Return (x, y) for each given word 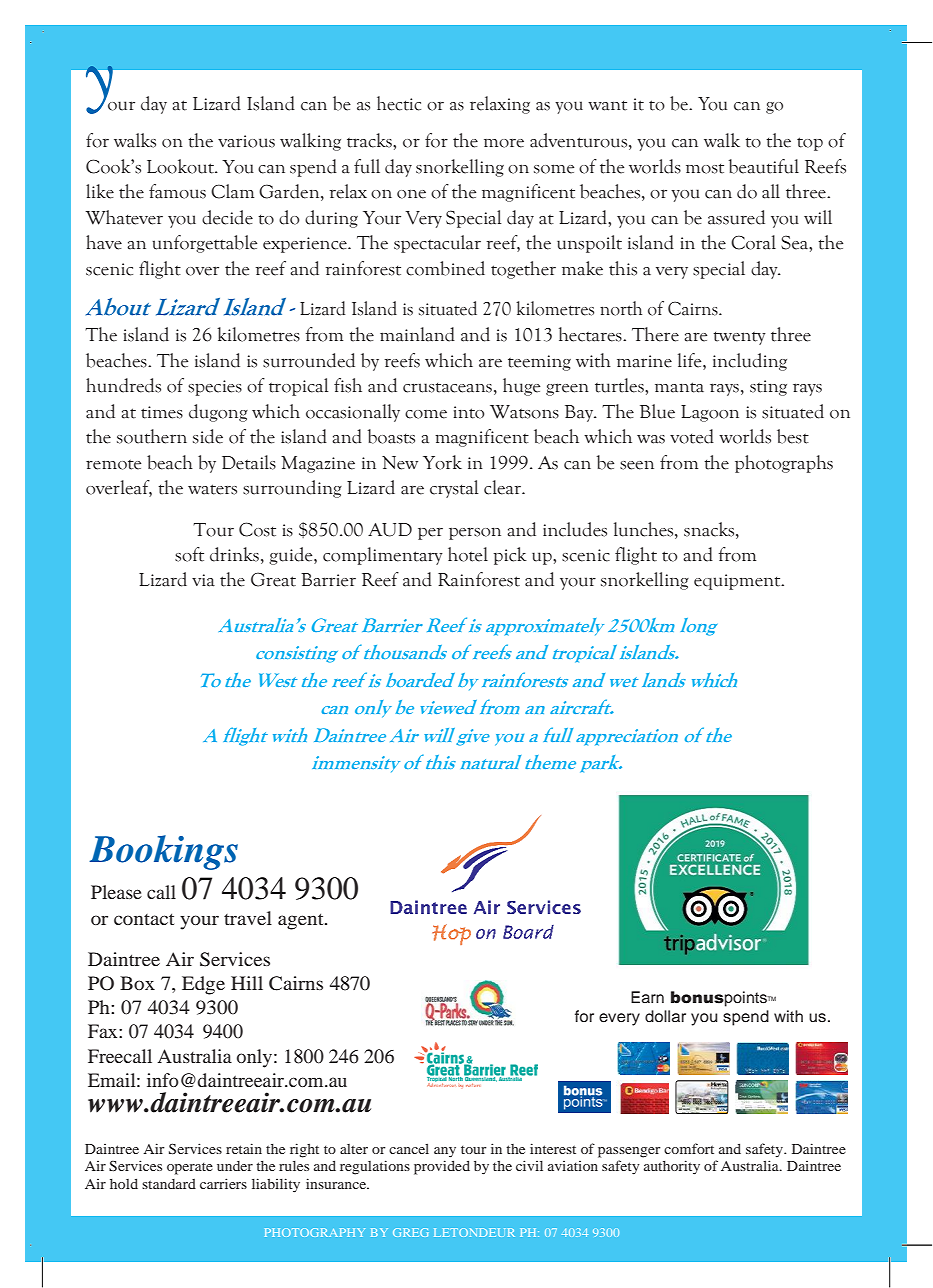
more (504, 143)
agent (302, 921)
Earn (647, 997)
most (705, 169)
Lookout (182, 166)
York (442, 462)
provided (442, 1167)
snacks (710, 529)
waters (212, 489)
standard (169, 1184)
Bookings (163, 852)
